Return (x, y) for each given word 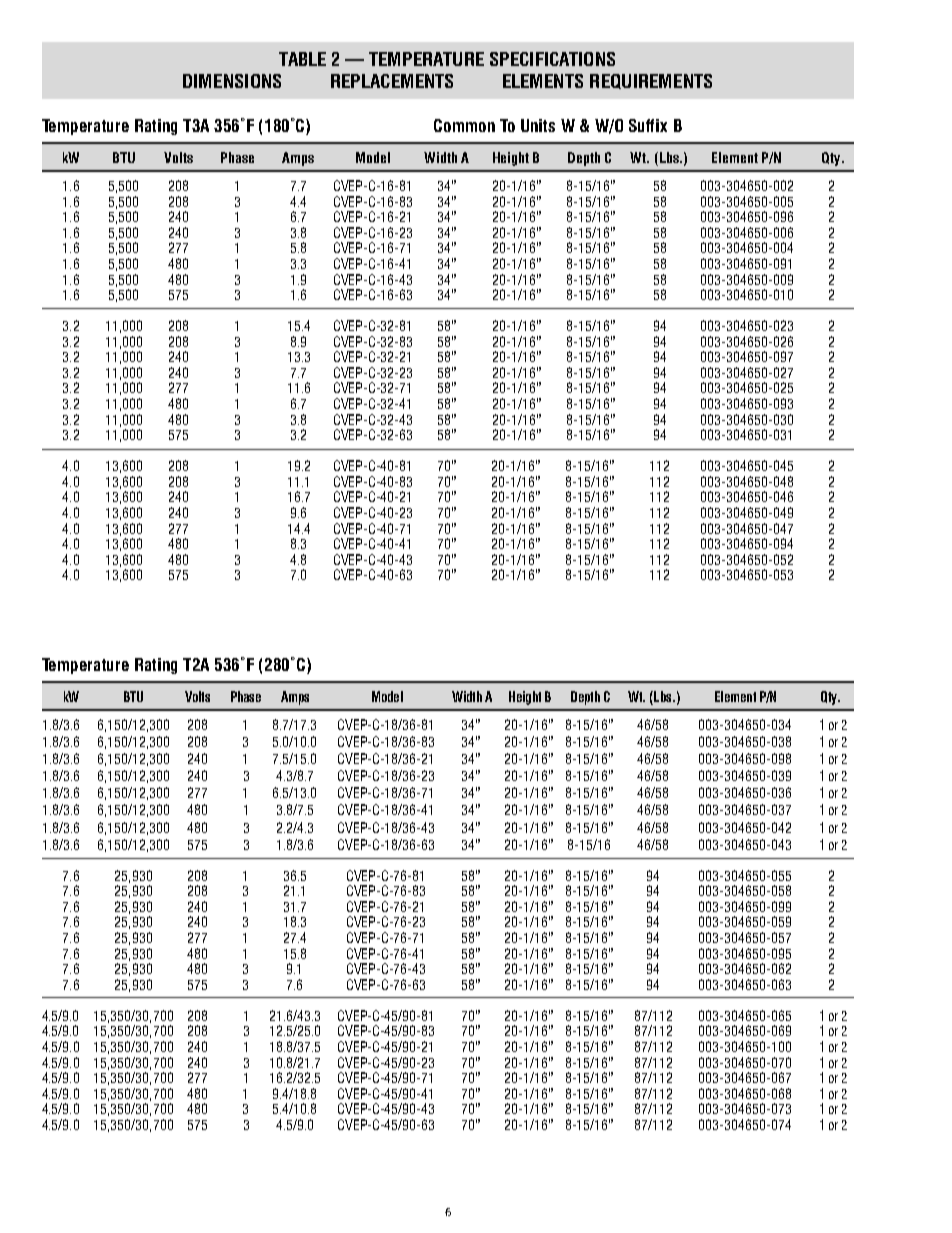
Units (538, 125)
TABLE (302, 59)
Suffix (648, 125)
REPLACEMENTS (392, 81)
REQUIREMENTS (651, 81)
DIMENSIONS (232, 81)
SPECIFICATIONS (552, 59)
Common (464, 125)
